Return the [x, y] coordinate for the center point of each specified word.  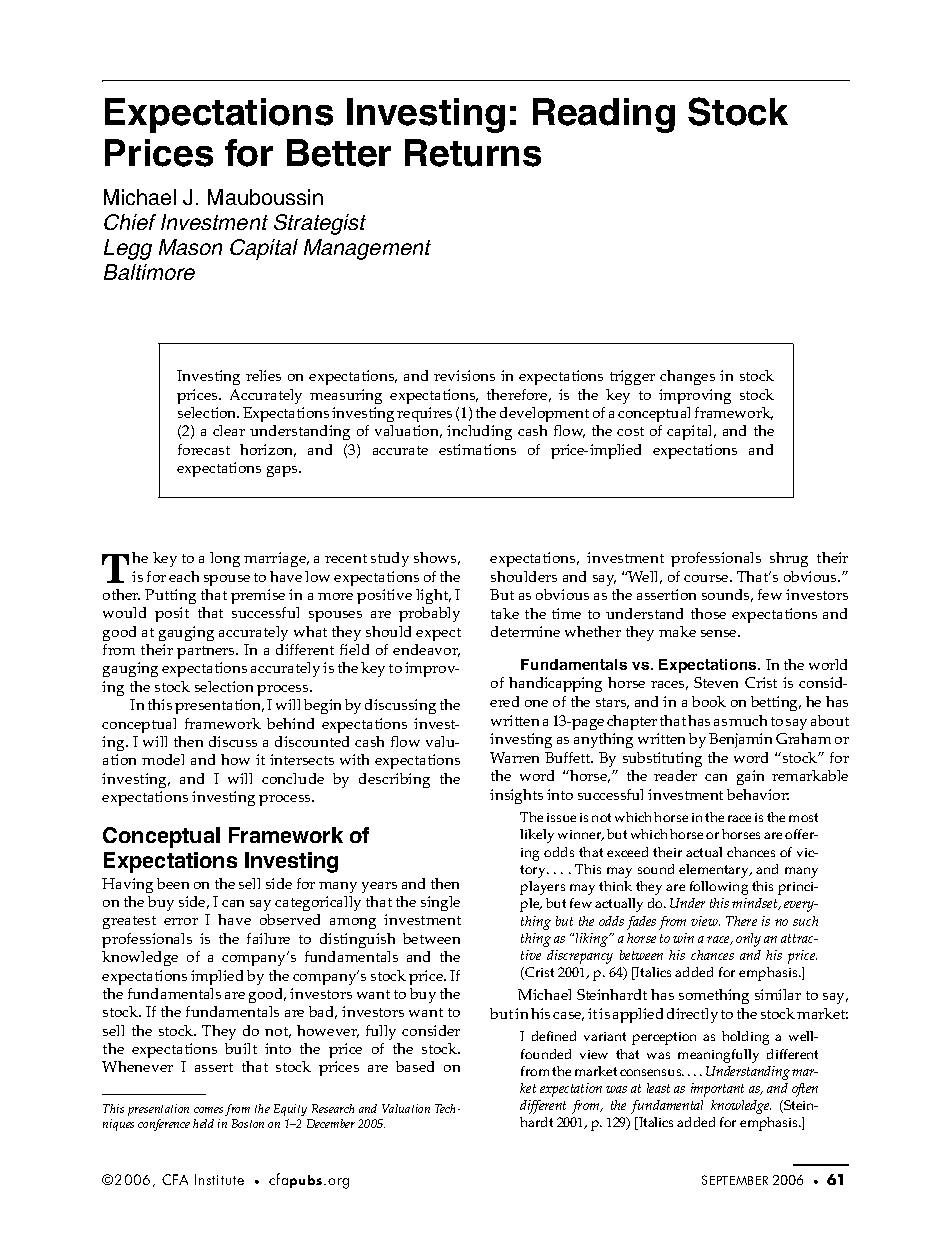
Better [339, 153]
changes [687, 377]
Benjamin [740, 740]
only [748, 940]
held [203, 1123]
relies [263, 375]
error [181, 921]
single [440, 903]
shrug [789, 559]
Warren [514, 757]
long [225, 559]
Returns [473, 153]
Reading [604, 115]
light [433, 596]
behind [290, 723]
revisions [464, 375]
